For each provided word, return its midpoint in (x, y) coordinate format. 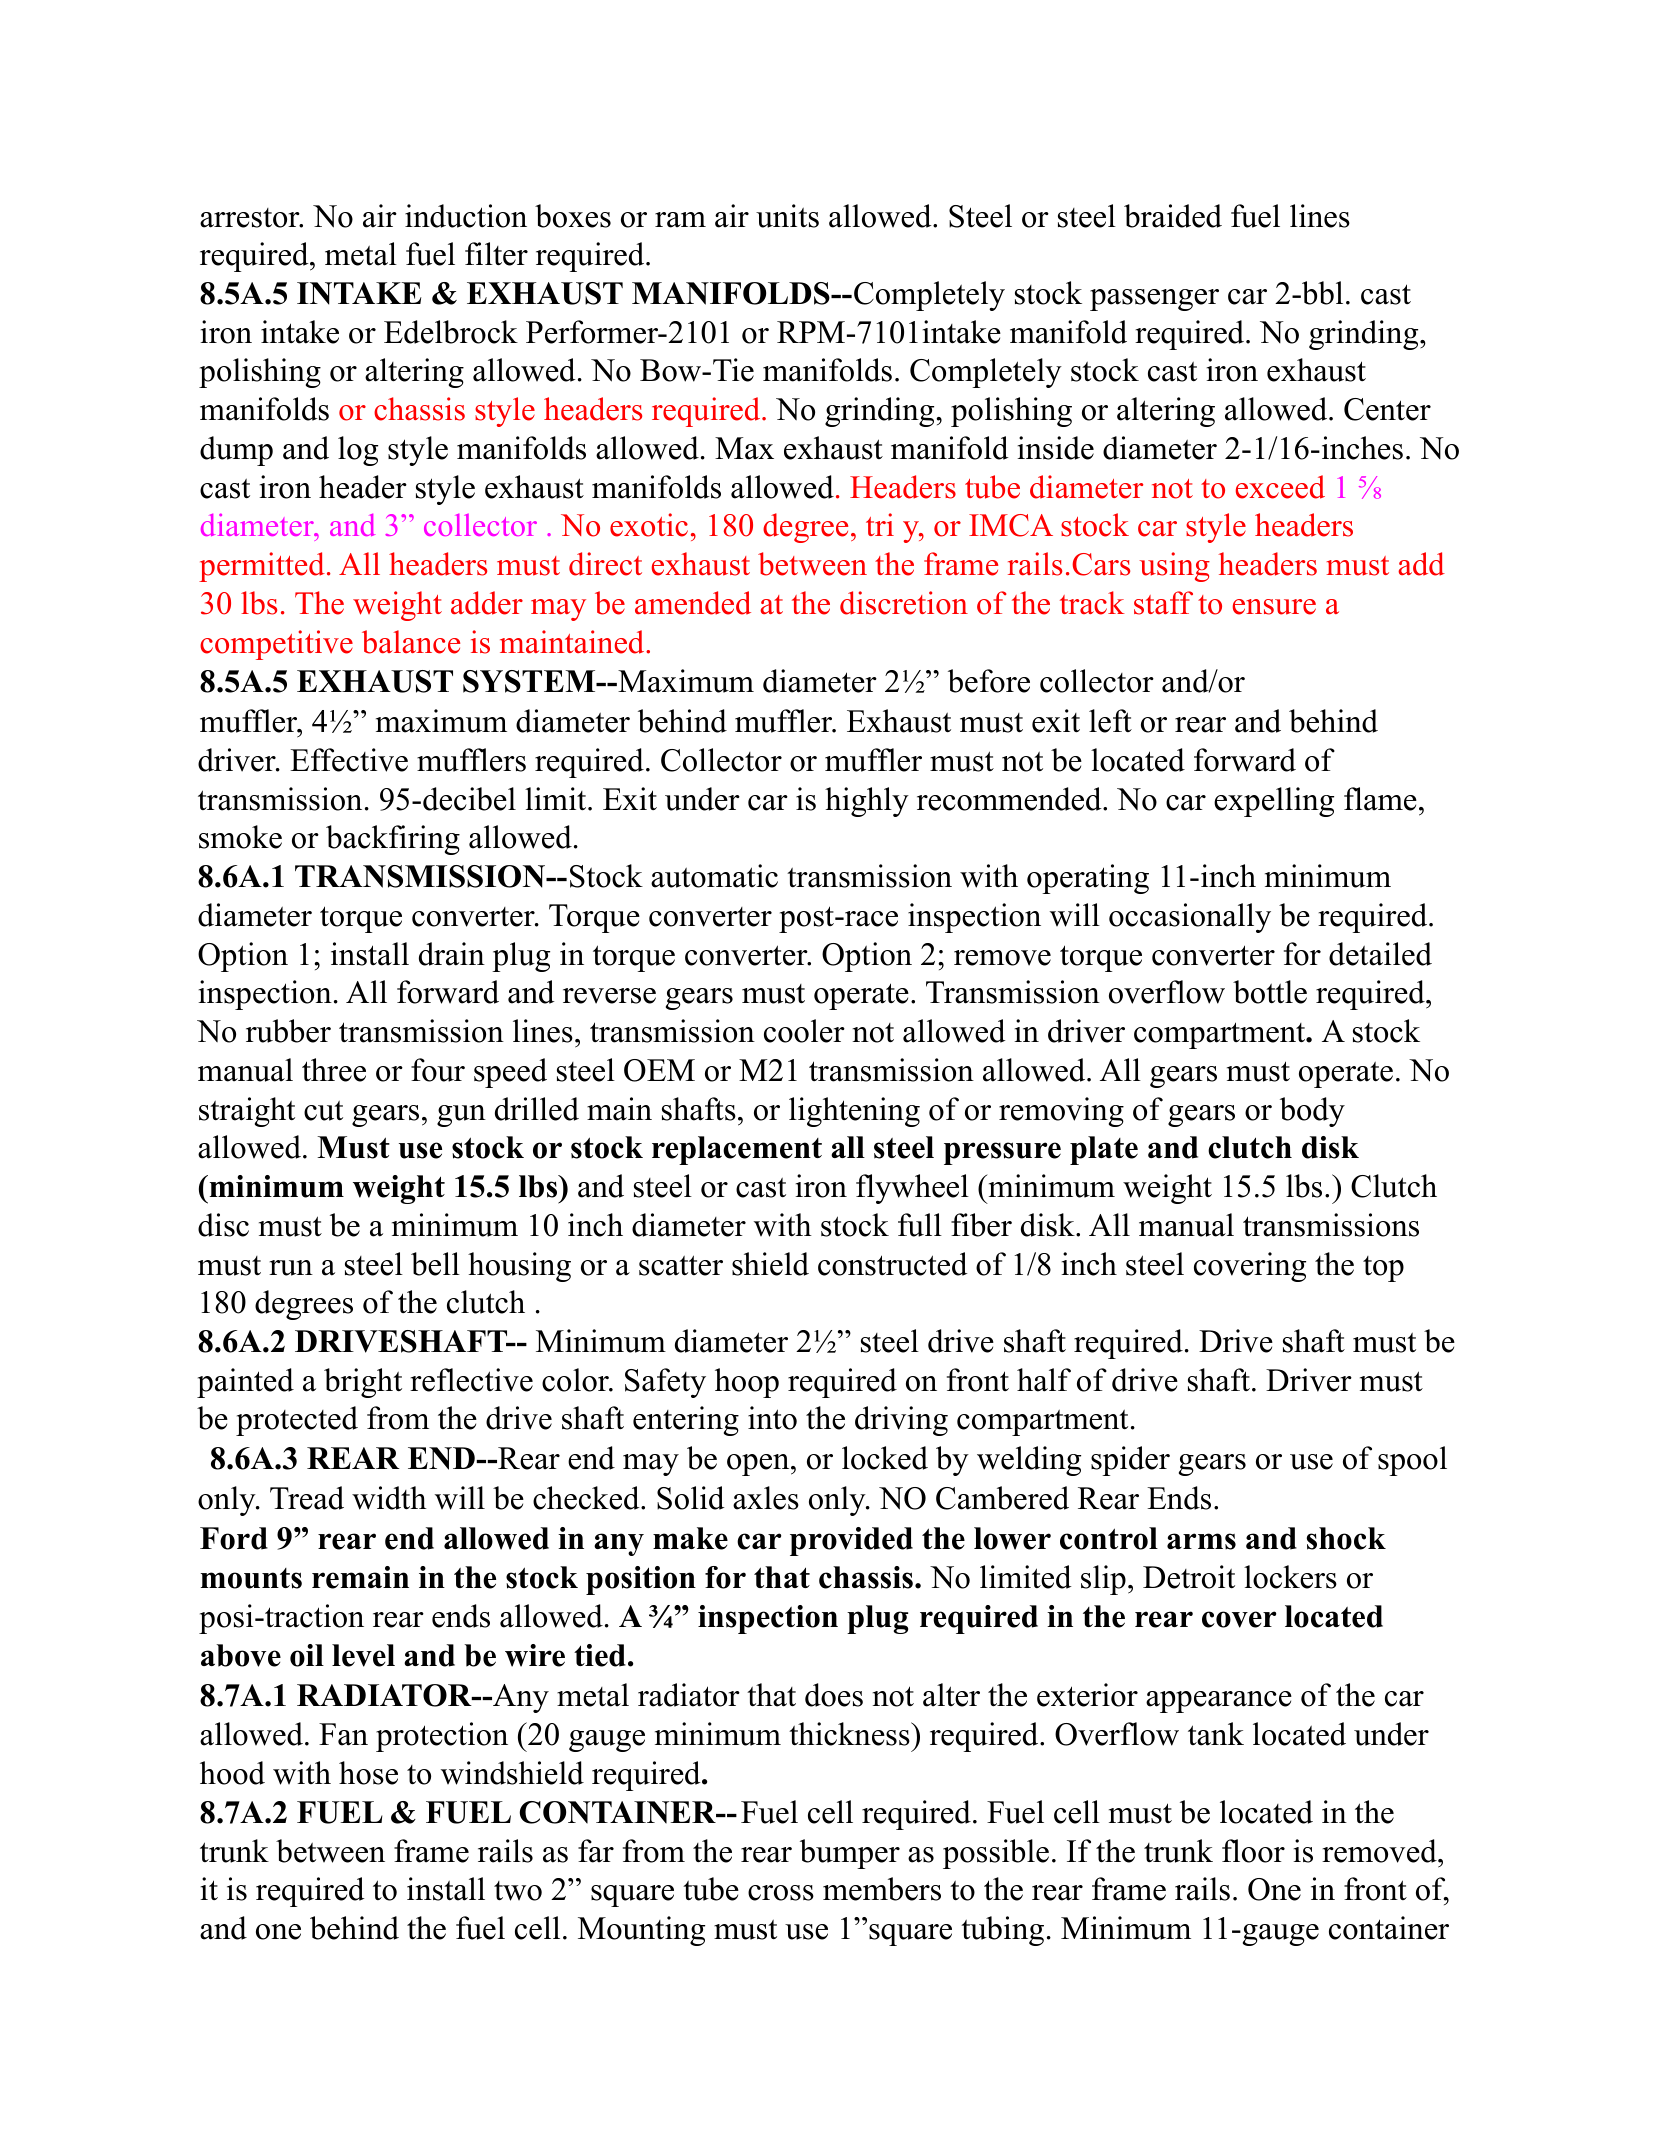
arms (1201, 1541)
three (334, 1070)
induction (466, 216)
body (1312, 1112)
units (787, 216)
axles (766, 1498)
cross (781, 1893)
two (518, 1891)
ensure (1274, 607)
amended (693, 603)
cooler (804, 1031)
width (389, 1498)
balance (411, 642)
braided (1173, 216)
